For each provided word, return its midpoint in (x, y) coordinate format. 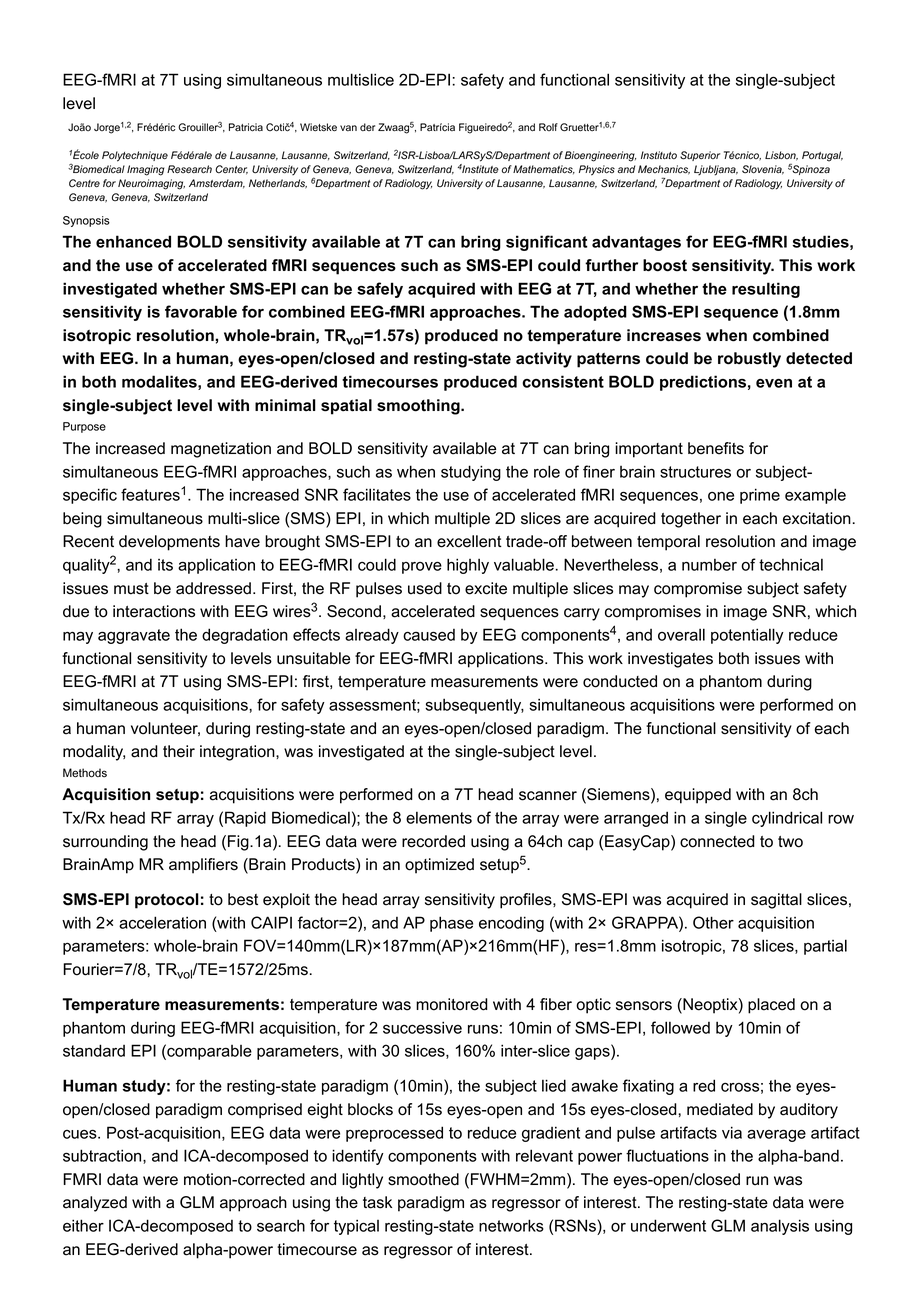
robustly (749, 360)
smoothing (418, 407)
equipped (698, 796)
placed (771, 1006)
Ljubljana (716, 170)
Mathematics (544, 169)
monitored (452, 1004)
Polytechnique (135, 156)
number (709, 565)
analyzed (95, 1204)
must (131, 589)
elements (439, 817)
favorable (201, 311)
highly (468, 566)
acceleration (162, 922)
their (179, 751)
